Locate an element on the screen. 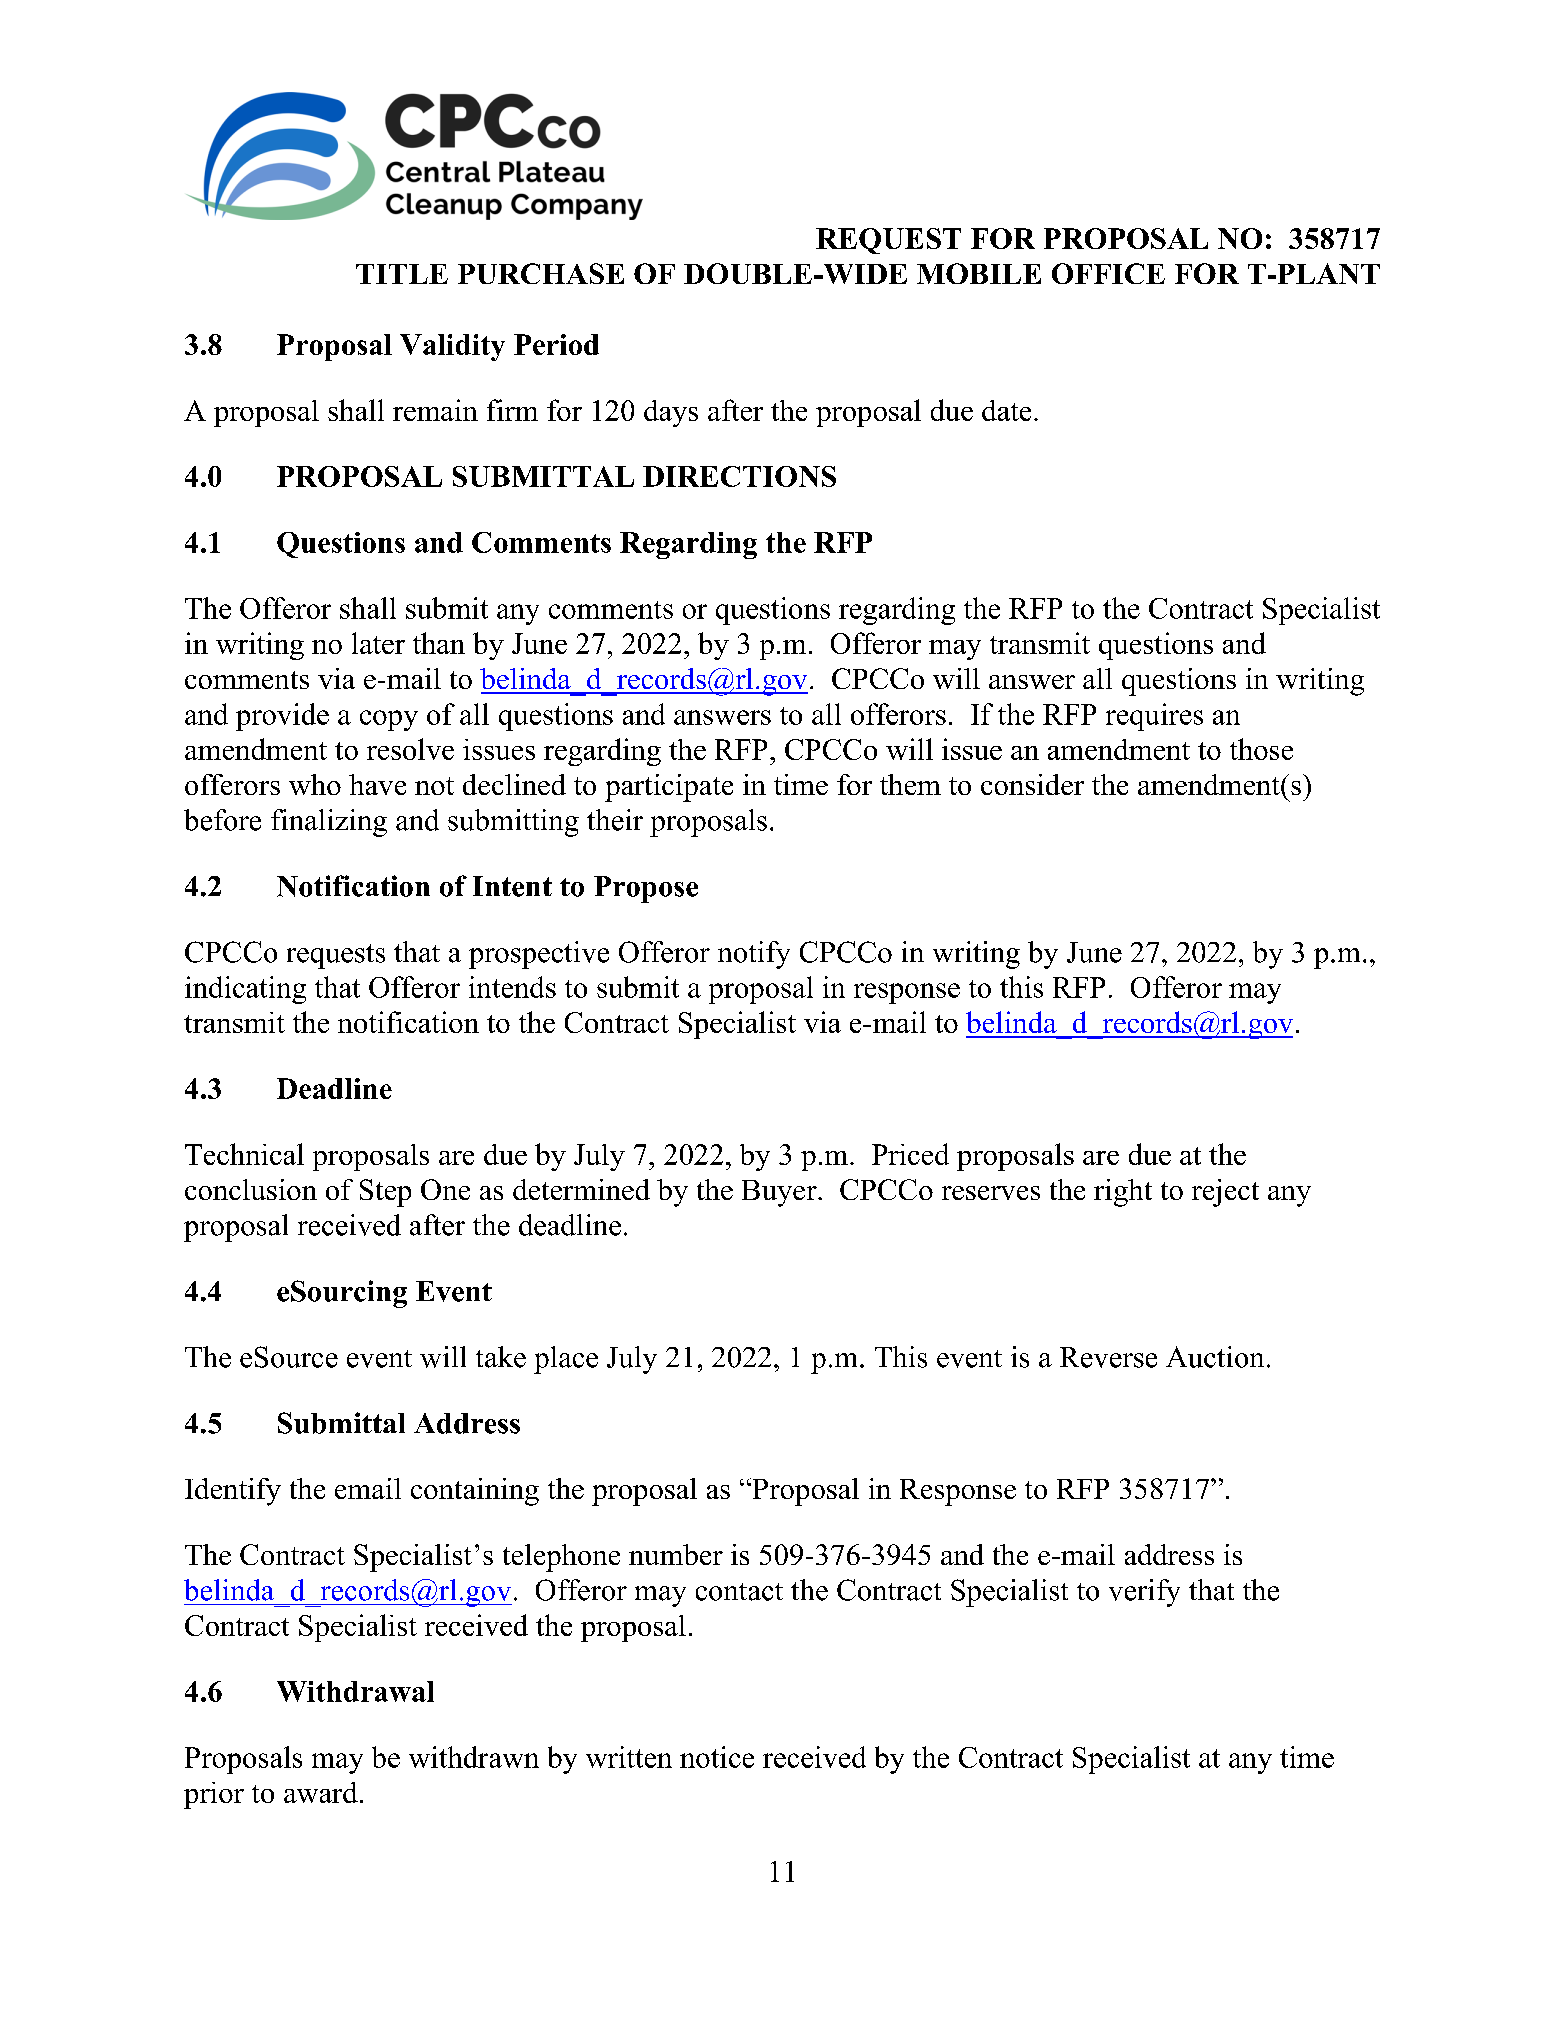 The width and height of the screenshot is (1565, 2025). award is located at coordinates (321, 1792).
